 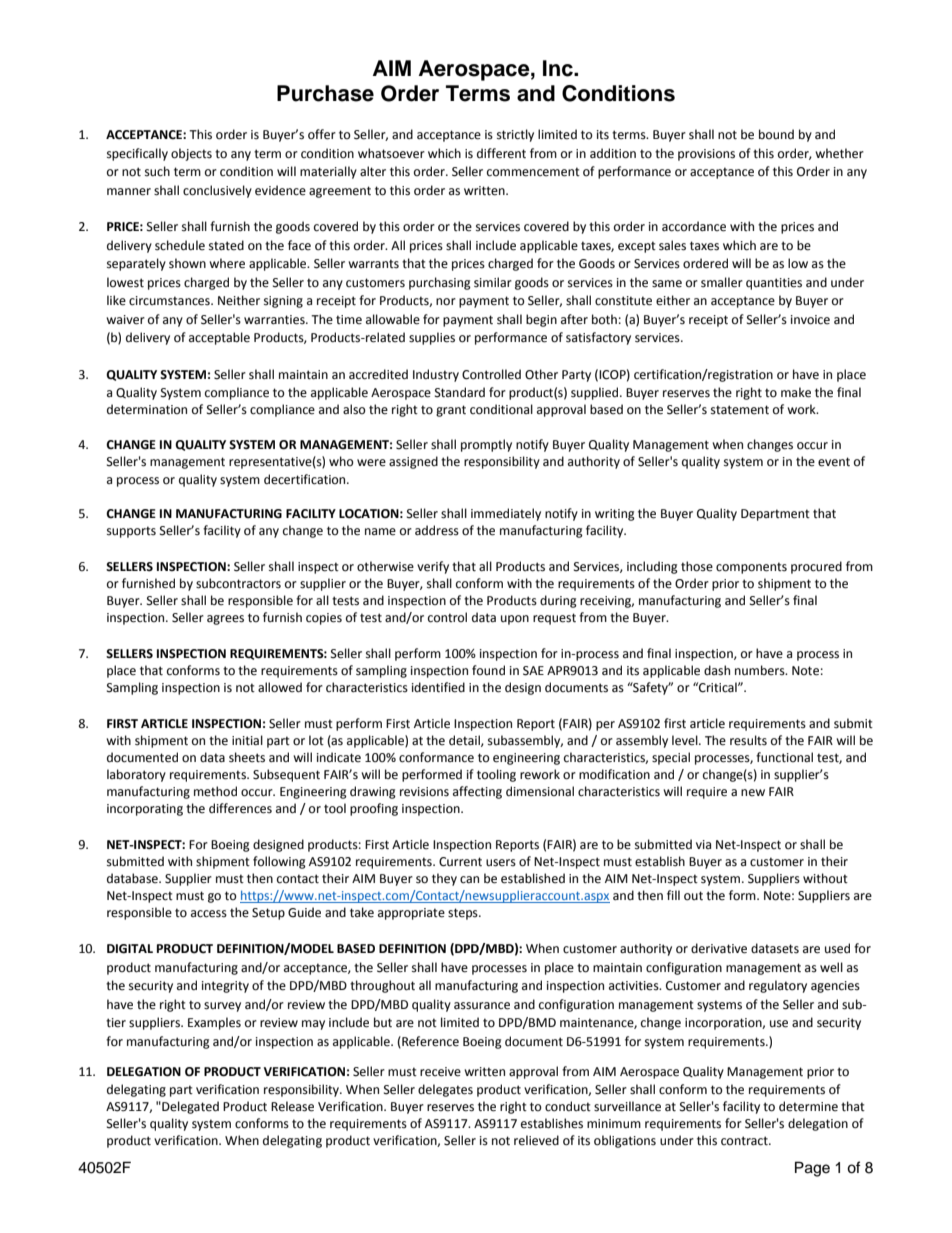 What do you see at coordinates (740, 410) in the image?
I see `statement` at bounding box center [740, 410].
